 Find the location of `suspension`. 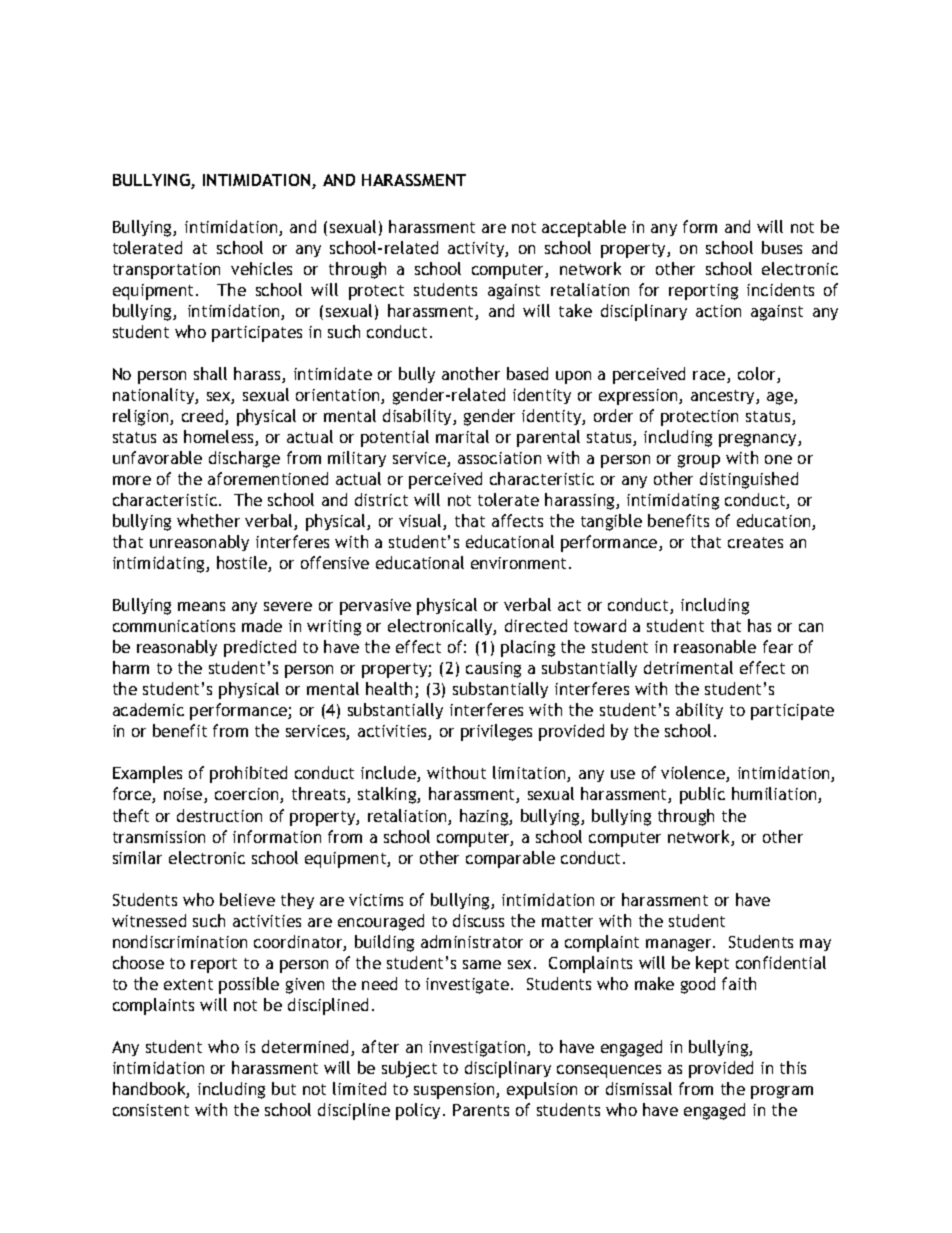

suspension is located at coordinates (455, 1091).
